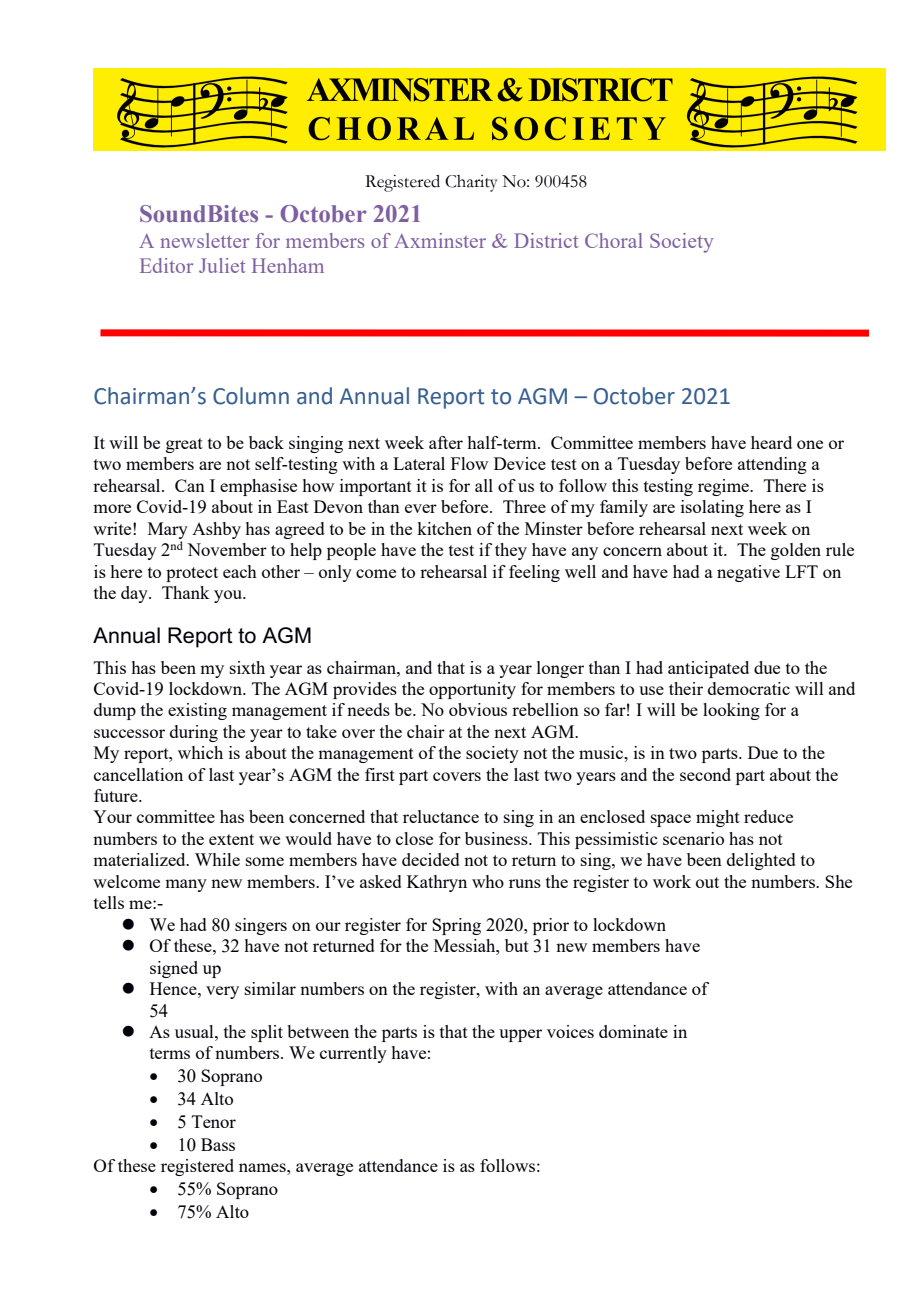 Image resolution: width=924 pixels, height=1308 pixels. What do you see at coordinates (204, 240) in the image?
I see `newsletter` at bounding box center [204, 240].
